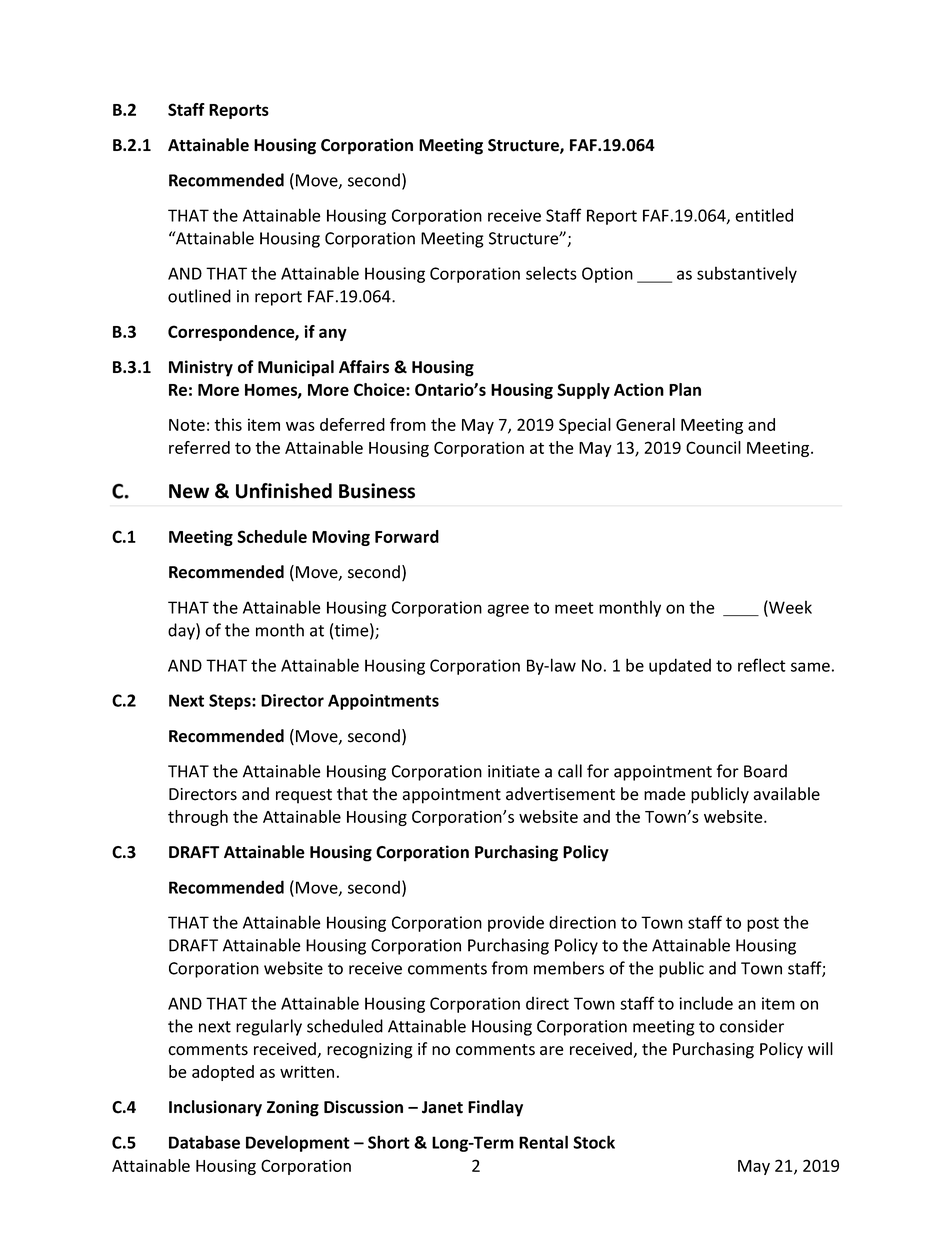  Describe the element at coordinates (508, 610) in the image. I see `agree` at that location.
